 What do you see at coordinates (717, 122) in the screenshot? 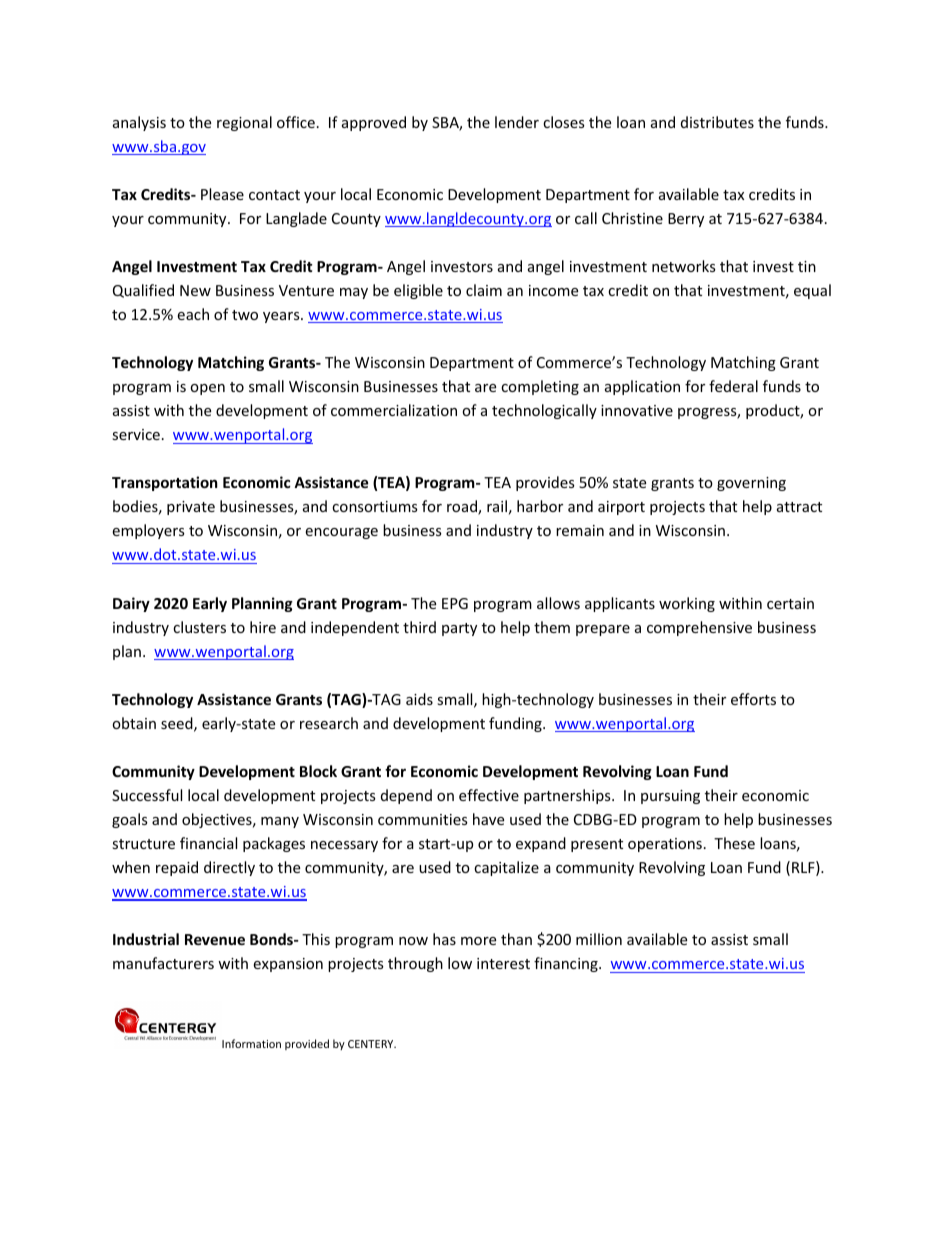
I see `distributes` at bounding box center [717, 122].
